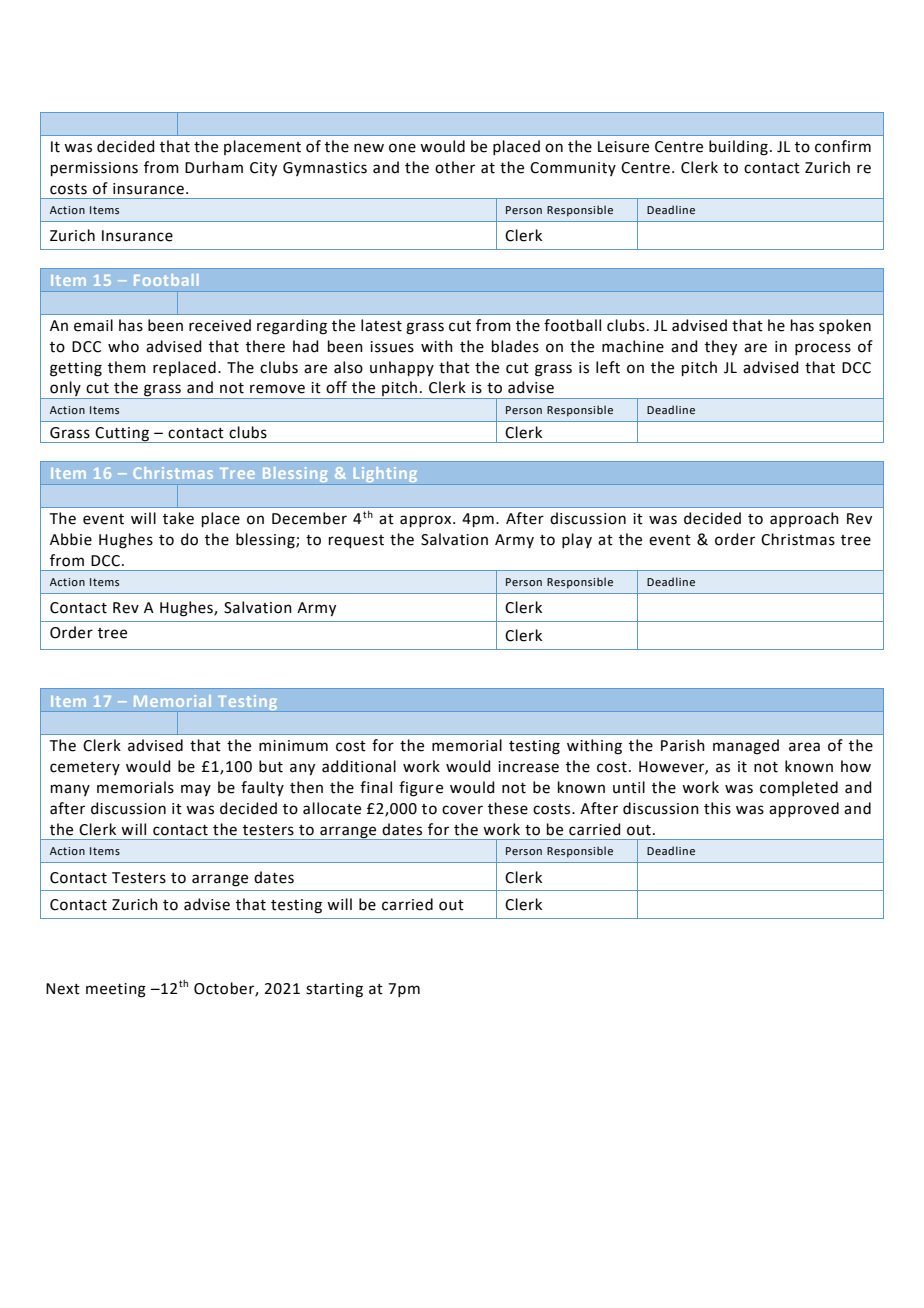  What do you see at coordinates (455, 167) in the page?
I see `other` at bounding box center [455, 167].
